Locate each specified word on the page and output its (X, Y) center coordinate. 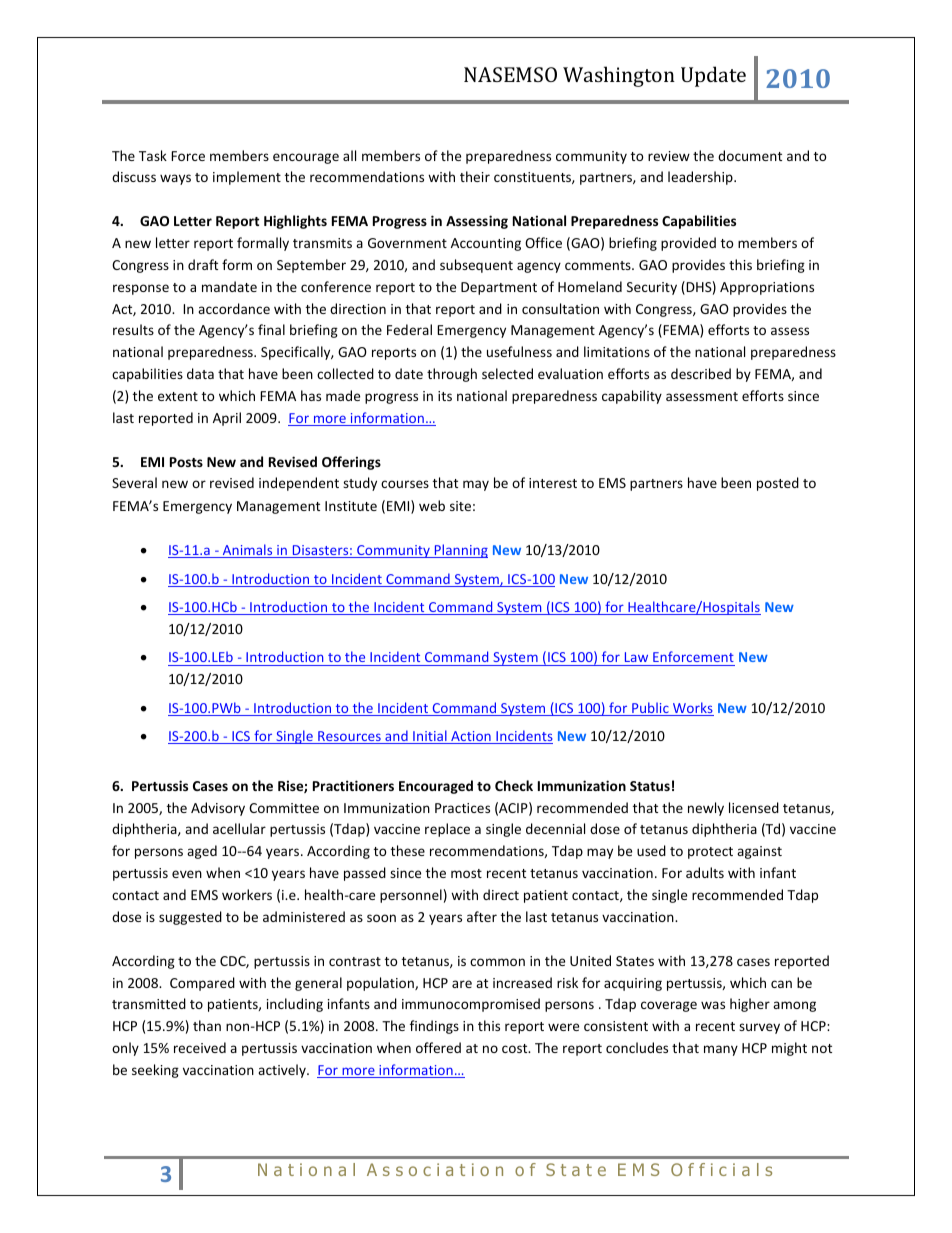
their (475, 176)
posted (778, 484)
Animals (248, 551)
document (750, 155)
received (200, 1047)
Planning (460, 551)
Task (153, 155)
